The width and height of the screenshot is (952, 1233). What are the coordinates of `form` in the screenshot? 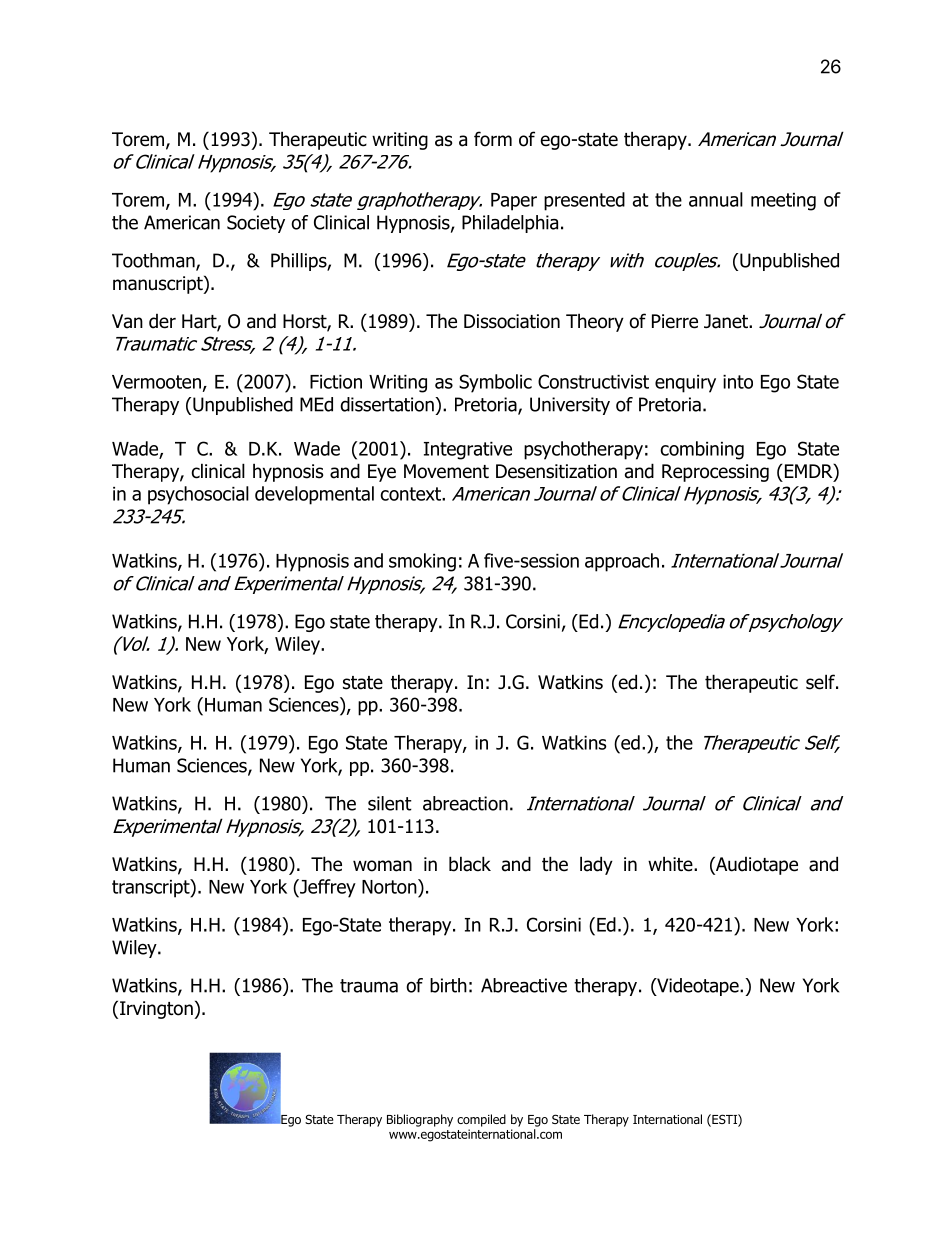 It's located at (493, 139).
